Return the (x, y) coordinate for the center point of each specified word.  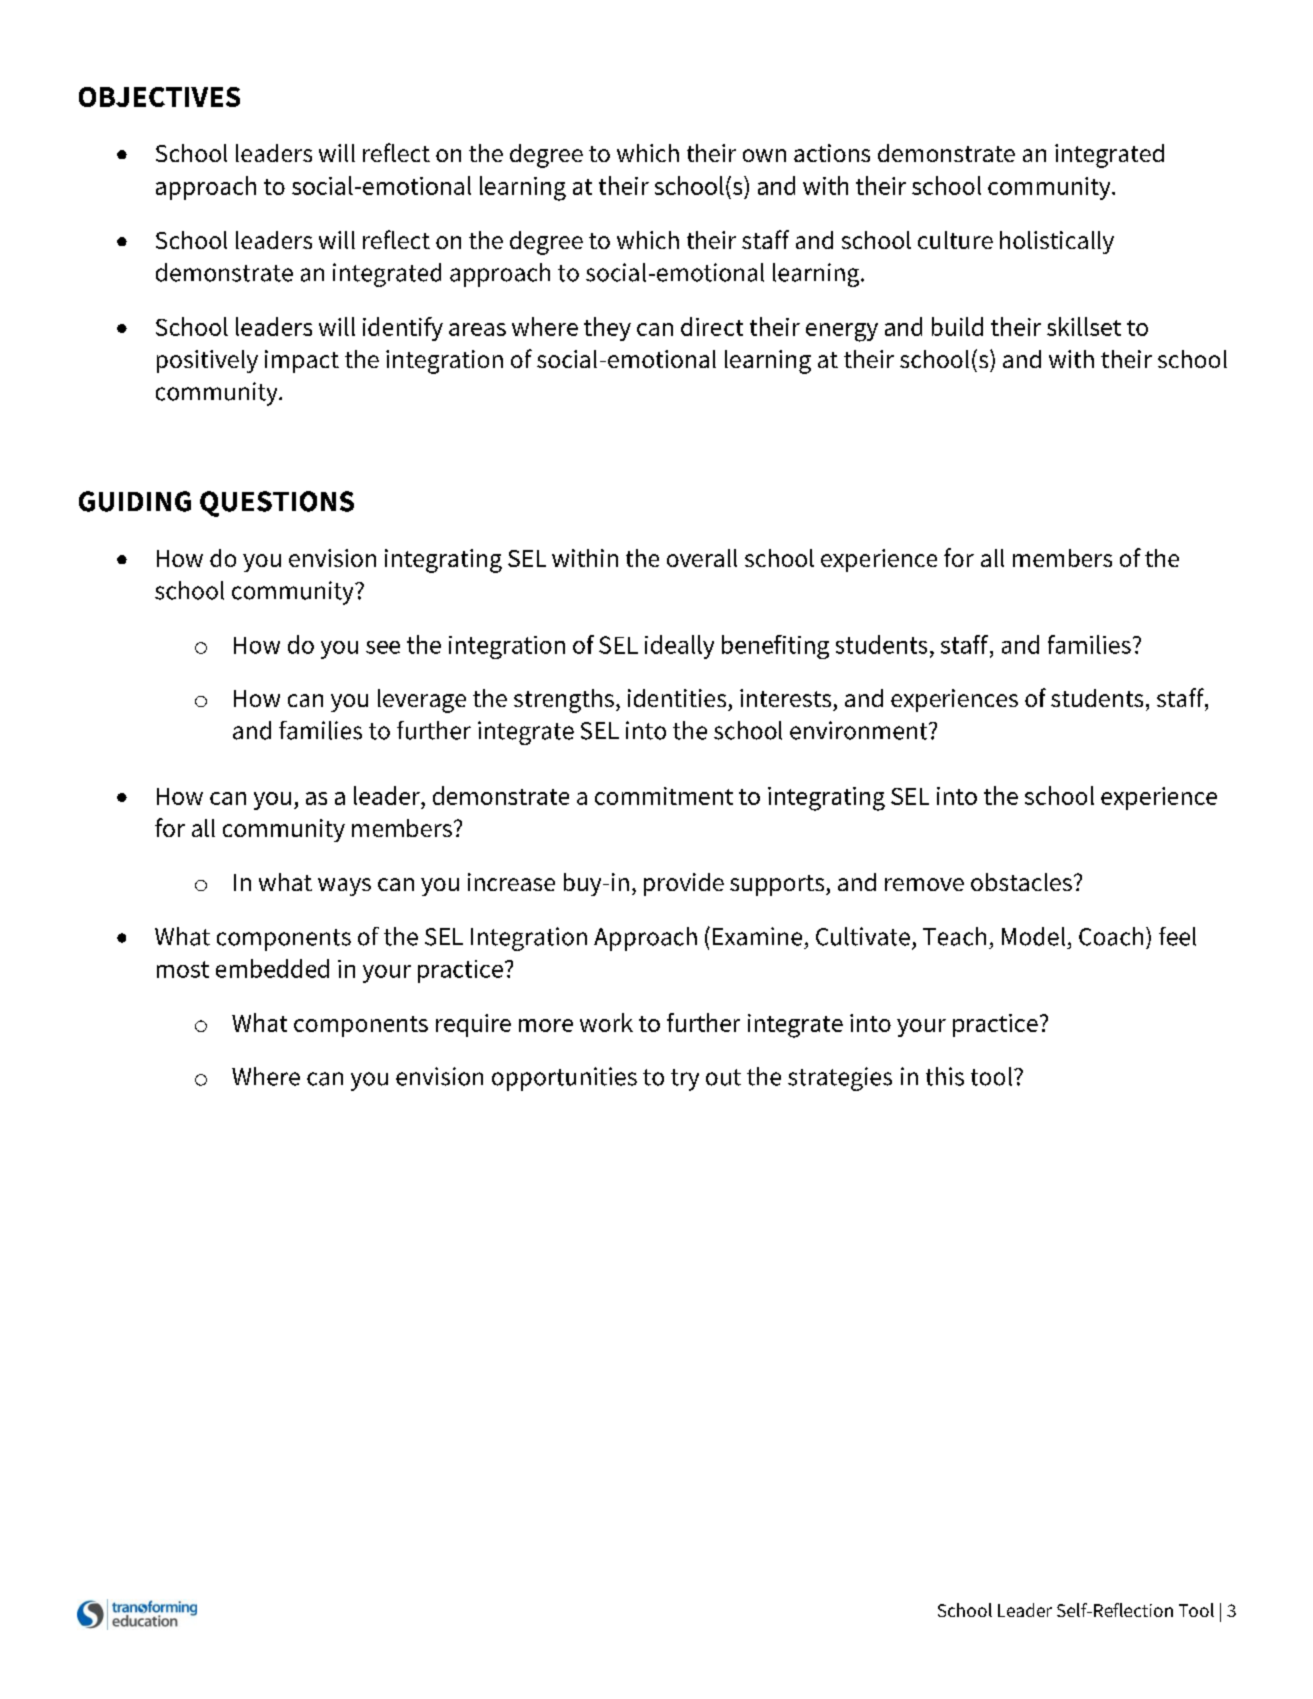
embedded (272, 968)
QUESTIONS (277, 504)
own (764, 155)
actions (832, 153)
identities (677, 698)
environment (860, 730)
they (607, 329)
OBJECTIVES (159, 97)
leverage (422, 701)
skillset (1084, 326)
